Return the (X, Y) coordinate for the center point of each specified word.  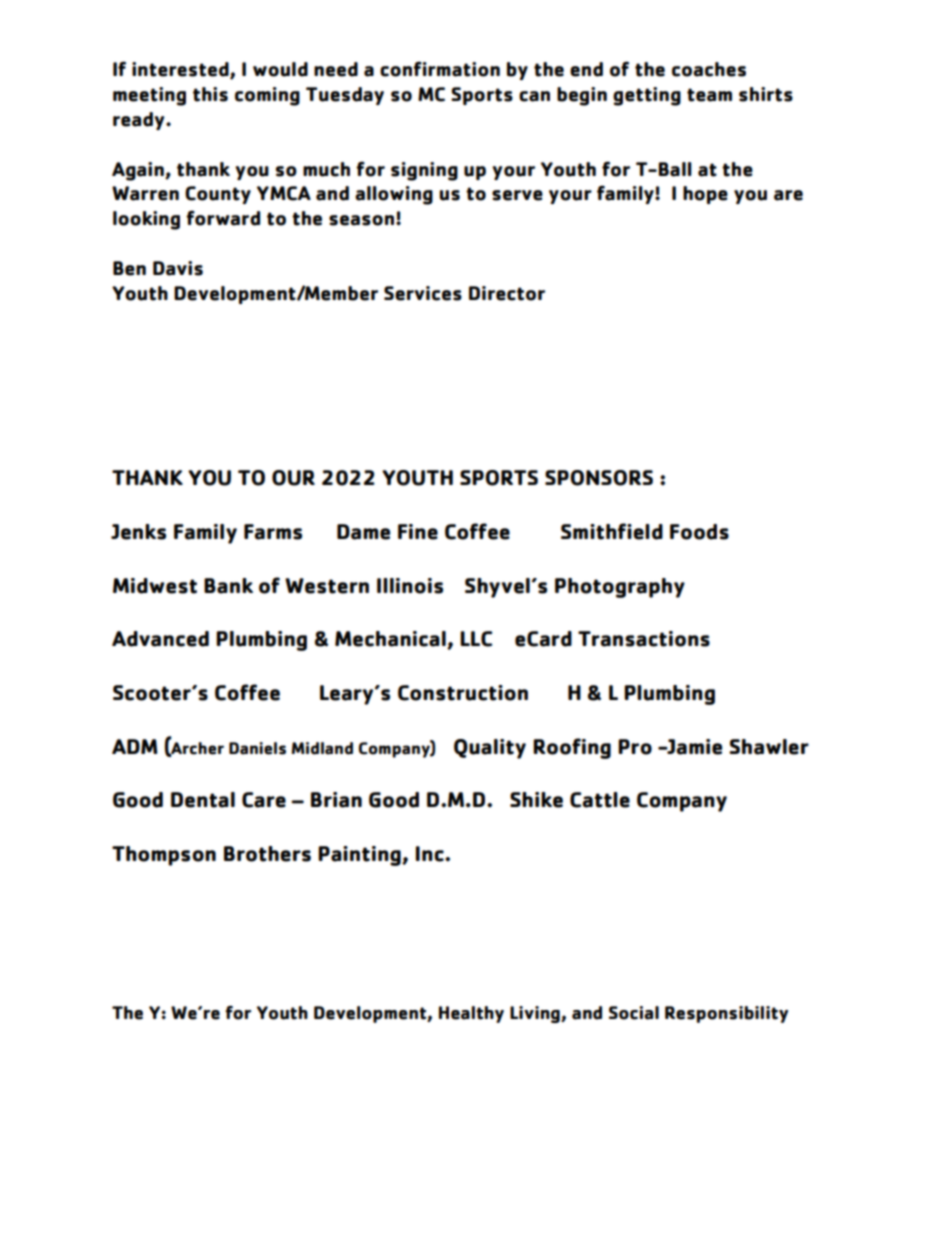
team (709, 95)
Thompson (164, 856)
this (210, 94)
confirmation (440, 69)
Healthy (471, 1014)
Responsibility (726, 1014)
